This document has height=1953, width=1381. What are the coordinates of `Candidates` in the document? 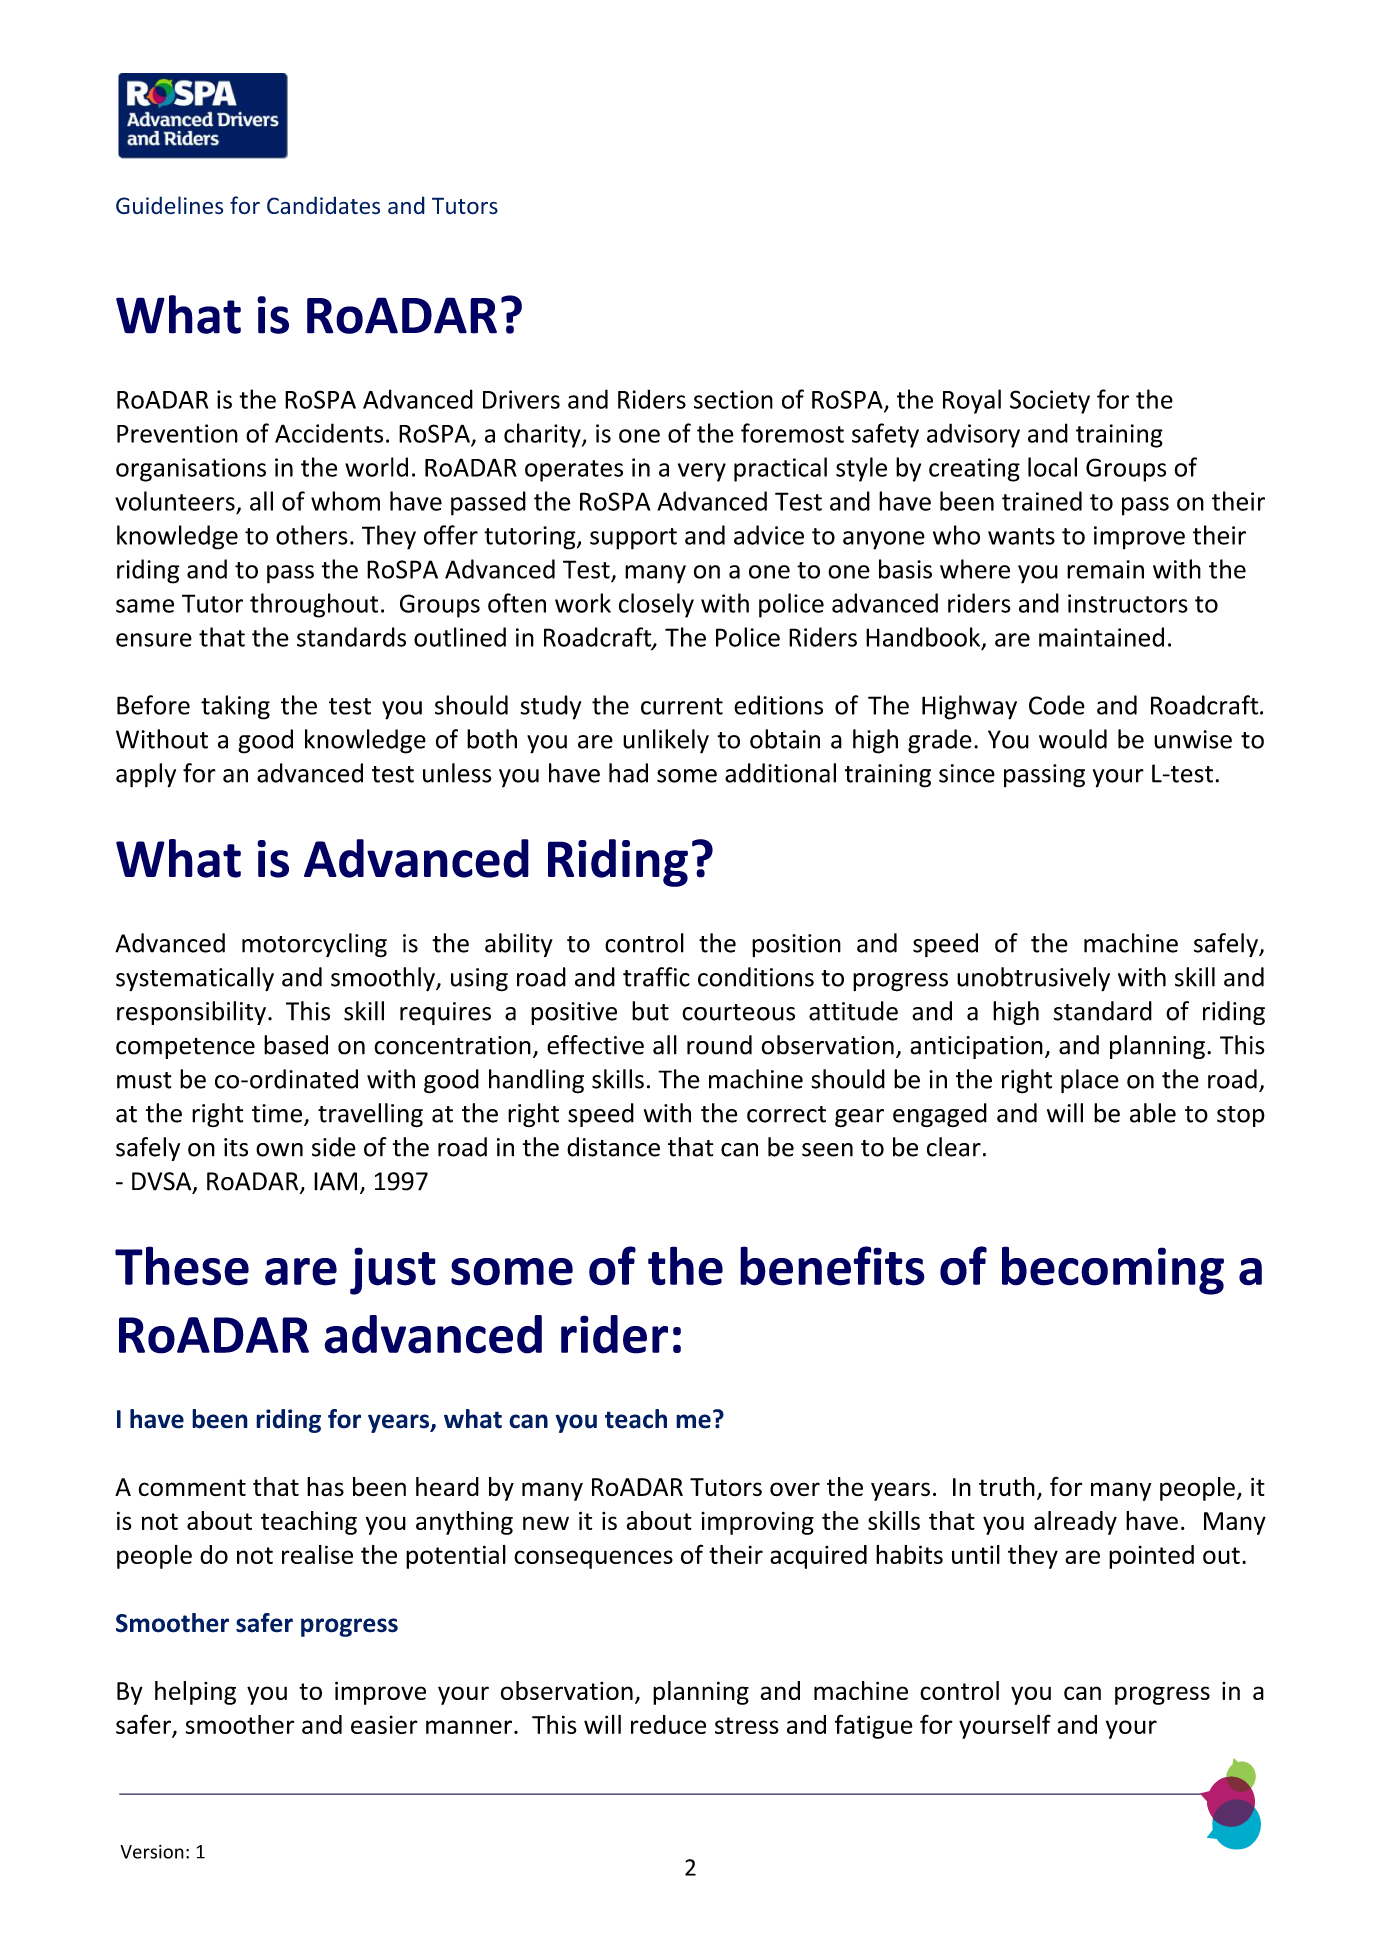 It's located at (323, 205).
